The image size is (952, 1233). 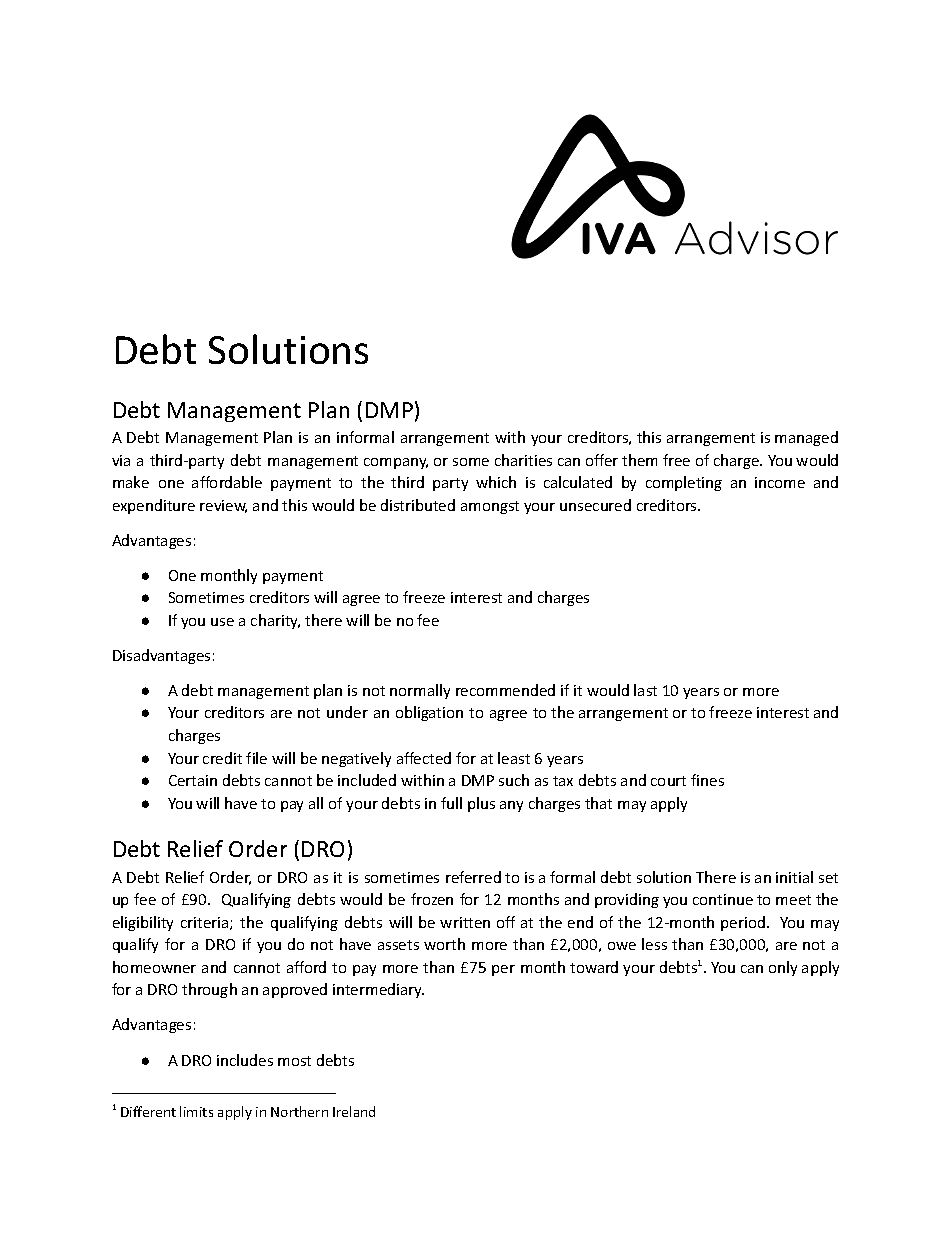 I want to click on limits, so click(x=196, y=1111).
